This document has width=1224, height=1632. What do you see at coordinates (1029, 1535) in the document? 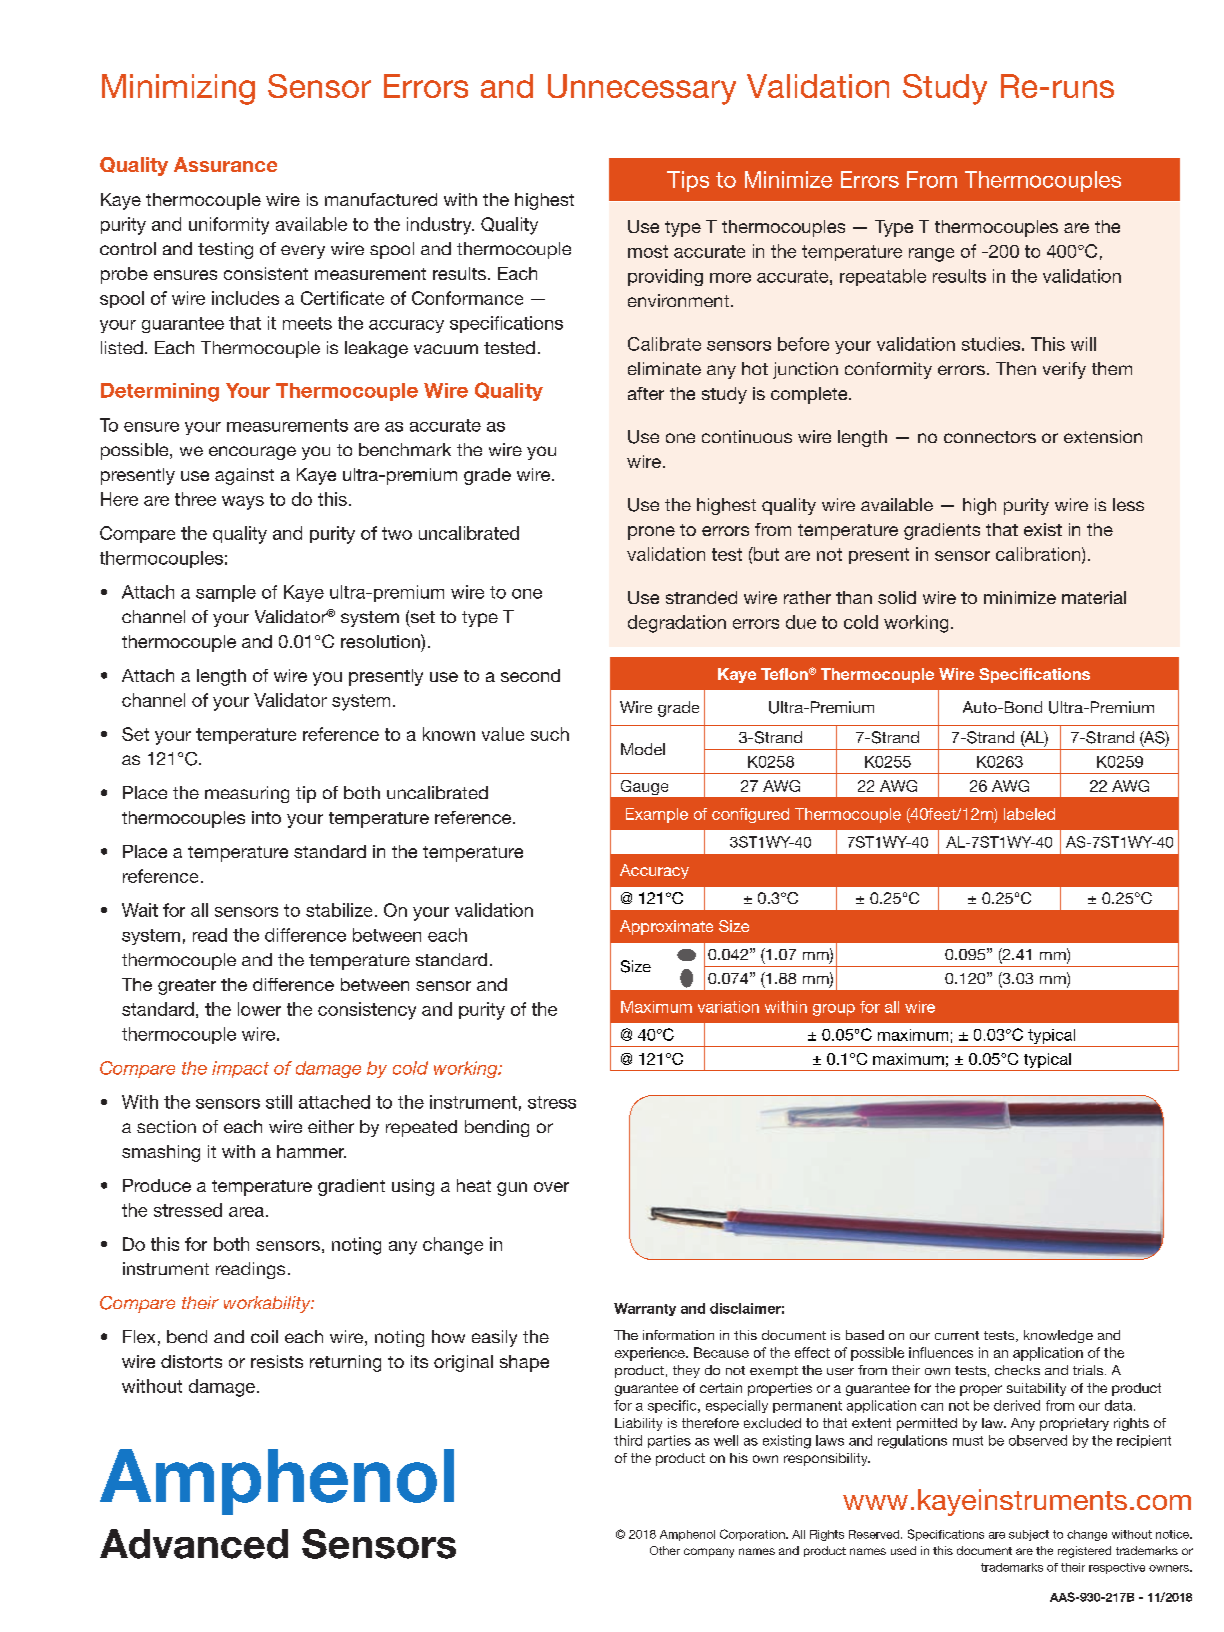
I see `subject` at bounding box center [1029, 1535].
